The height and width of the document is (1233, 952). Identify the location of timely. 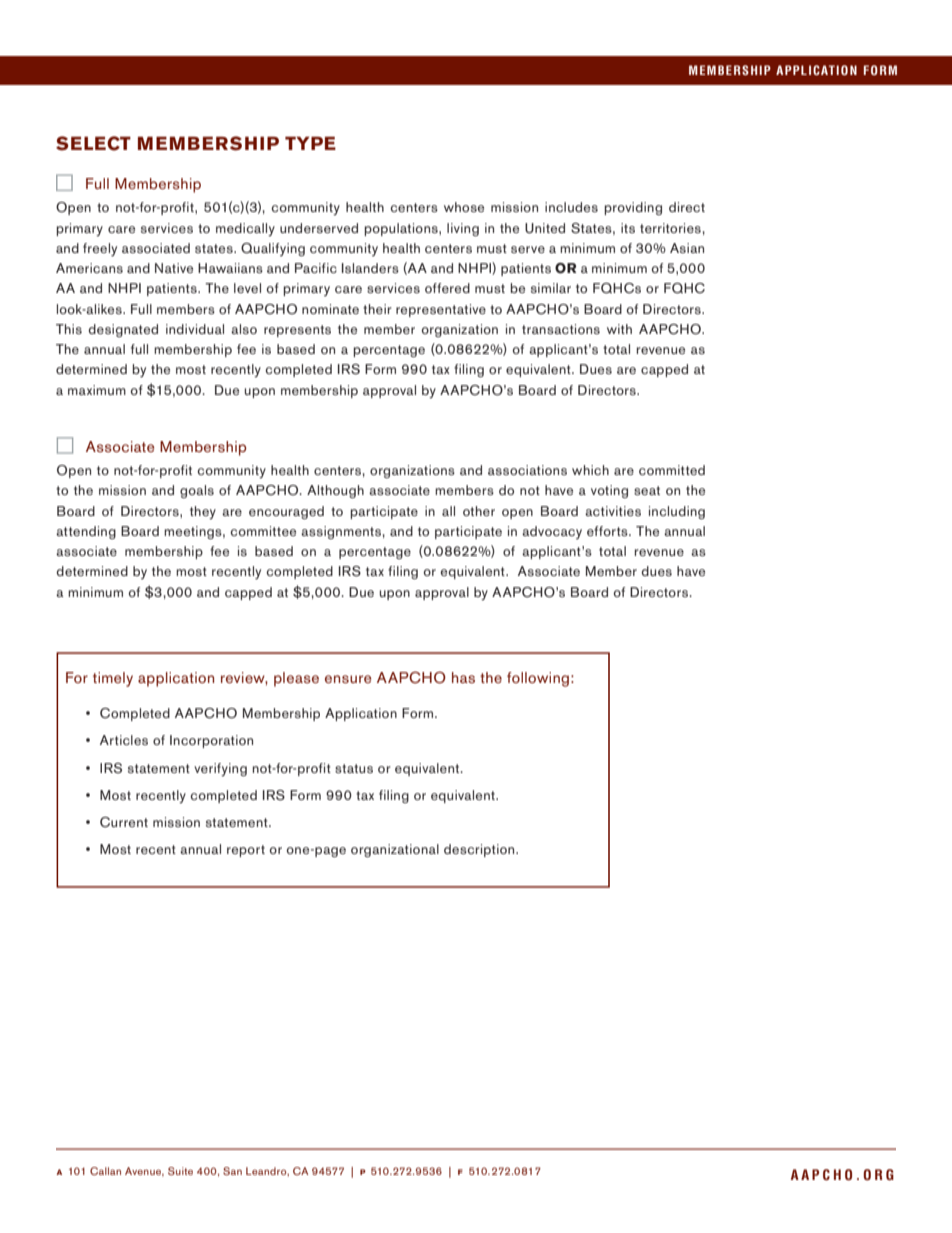
(113, 679).
